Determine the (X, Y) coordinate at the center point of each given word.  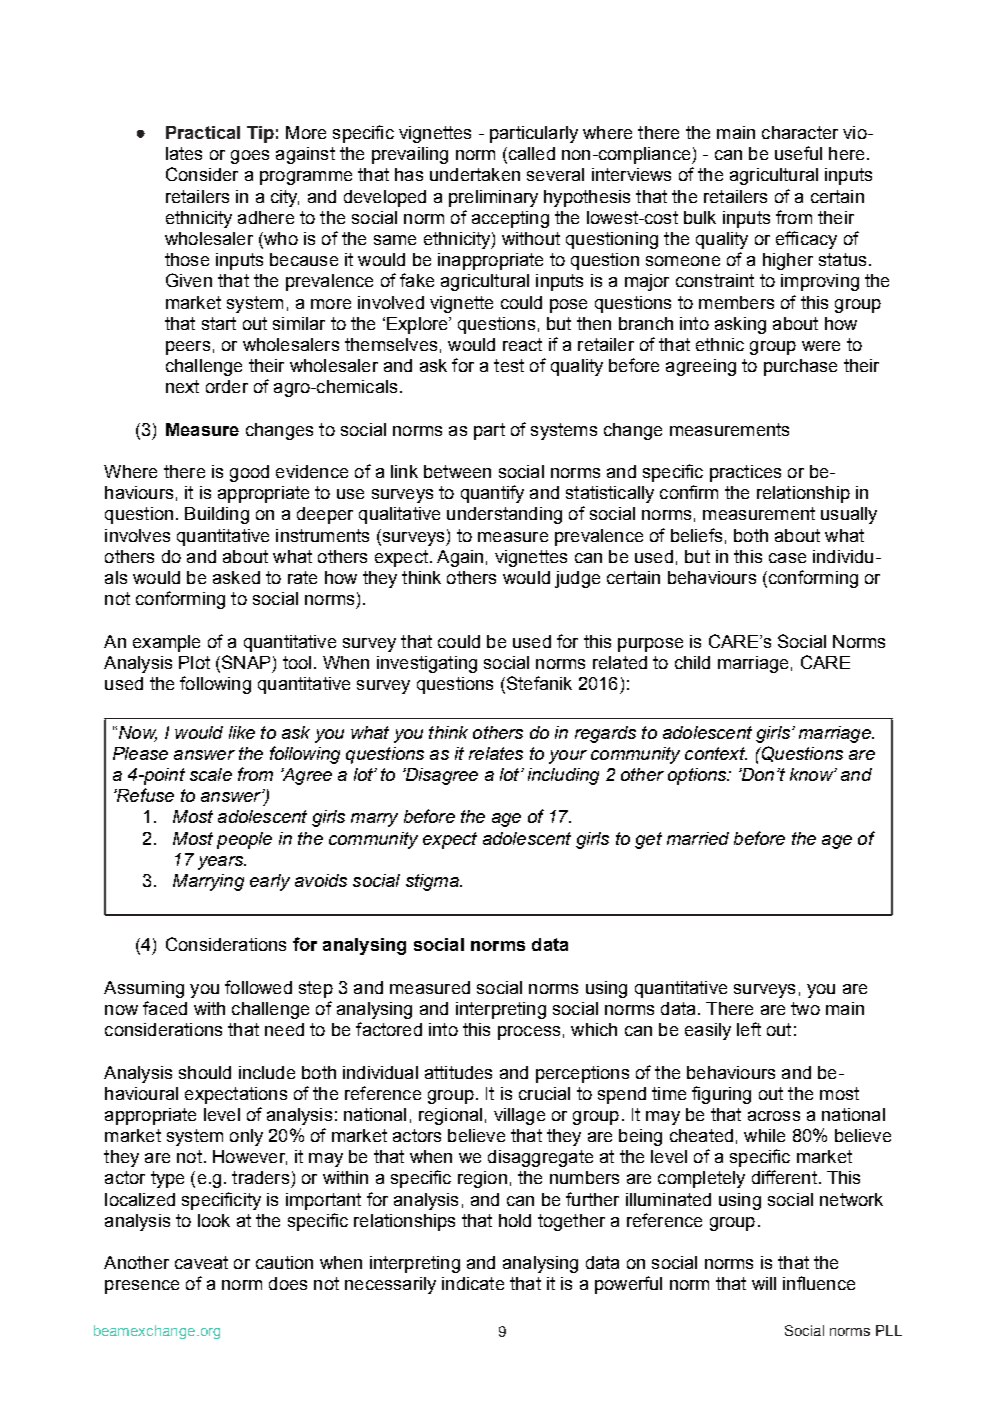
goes (250, 157)
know (812, 774)
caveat (201, 1262)
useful (798, 153)
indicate (473, 1283)
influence (819, 1283)
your (568, 757)
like (242, 732)
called (530, 155)
